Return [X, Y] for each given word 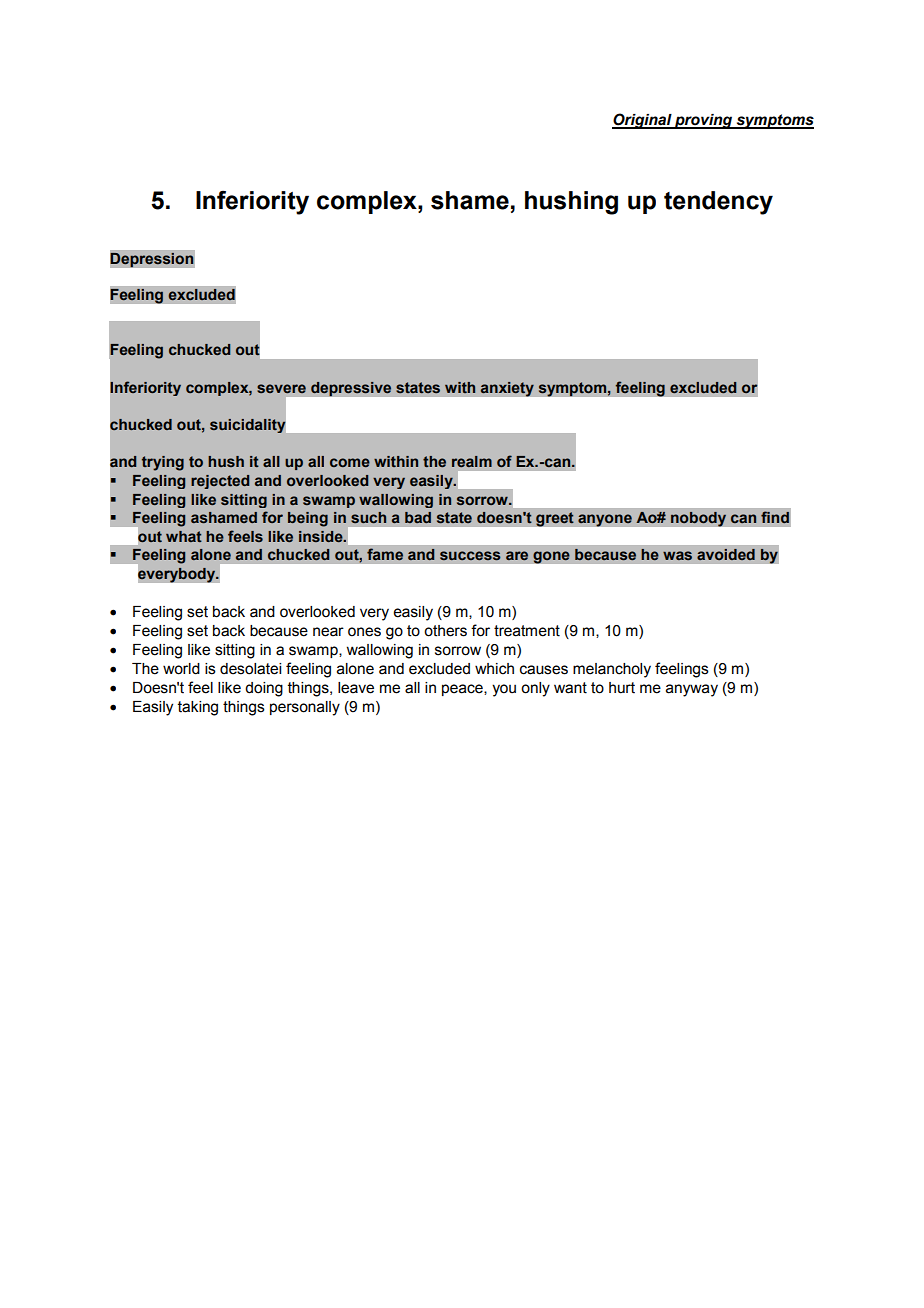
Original [643, 121]
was [677, 555]
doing [264, 689]
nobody [698, 519]
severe [281, 388]
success [470, 555]
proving [704, 121]
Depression [152, 259]
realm [472, 461]
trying [163, 463]
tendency [718, 203]
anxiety [507, 389]
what [184, 536]
